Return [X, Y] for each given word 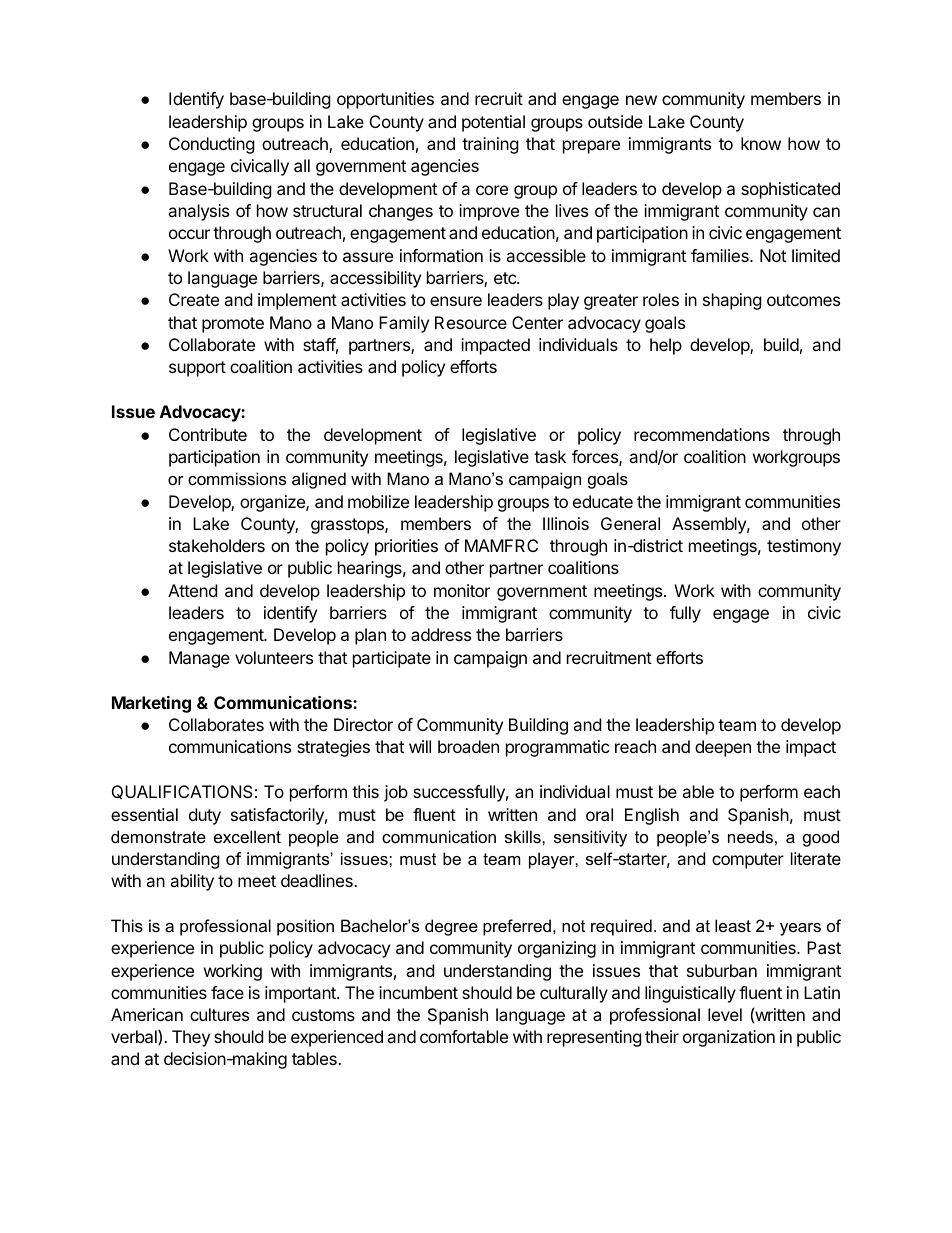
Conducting [212, 145]
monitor [462, 590]
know [761, 143]
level [725, 1014]
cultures [219, 1014]
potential [493, 123]
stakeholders [217, 545]
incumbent [418, 992]
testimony [804, 547]
